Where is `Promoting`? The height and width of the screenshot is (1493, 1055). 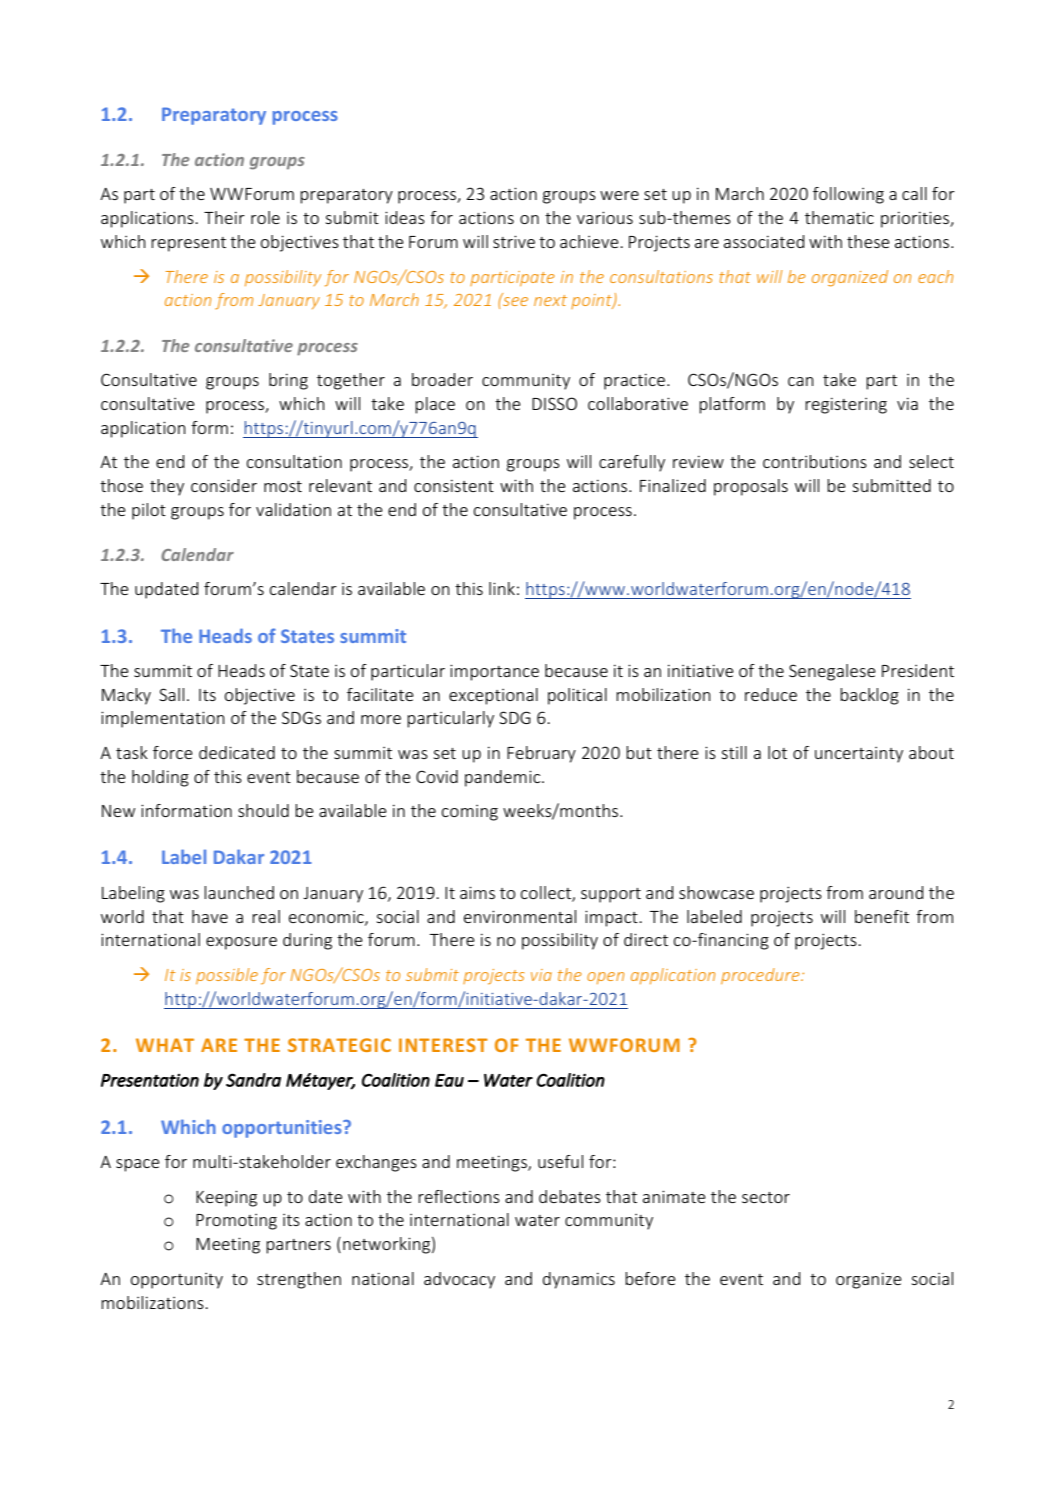 Promoting is located at coordinates (236, 1222).
